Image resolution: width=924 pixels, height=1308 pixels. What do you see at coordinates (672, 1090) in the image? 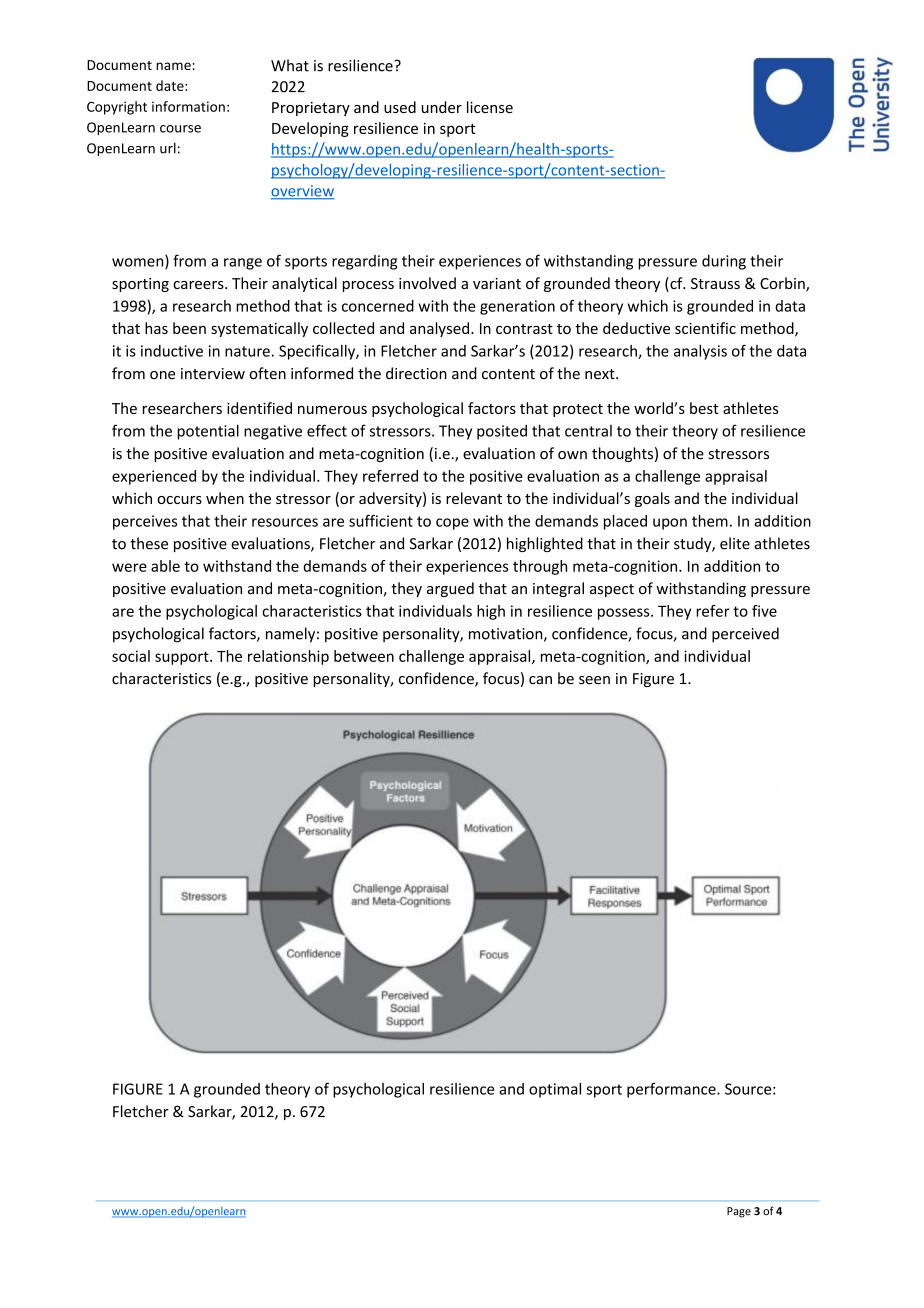
I see `performance` at bounding box center [672, 1090].
